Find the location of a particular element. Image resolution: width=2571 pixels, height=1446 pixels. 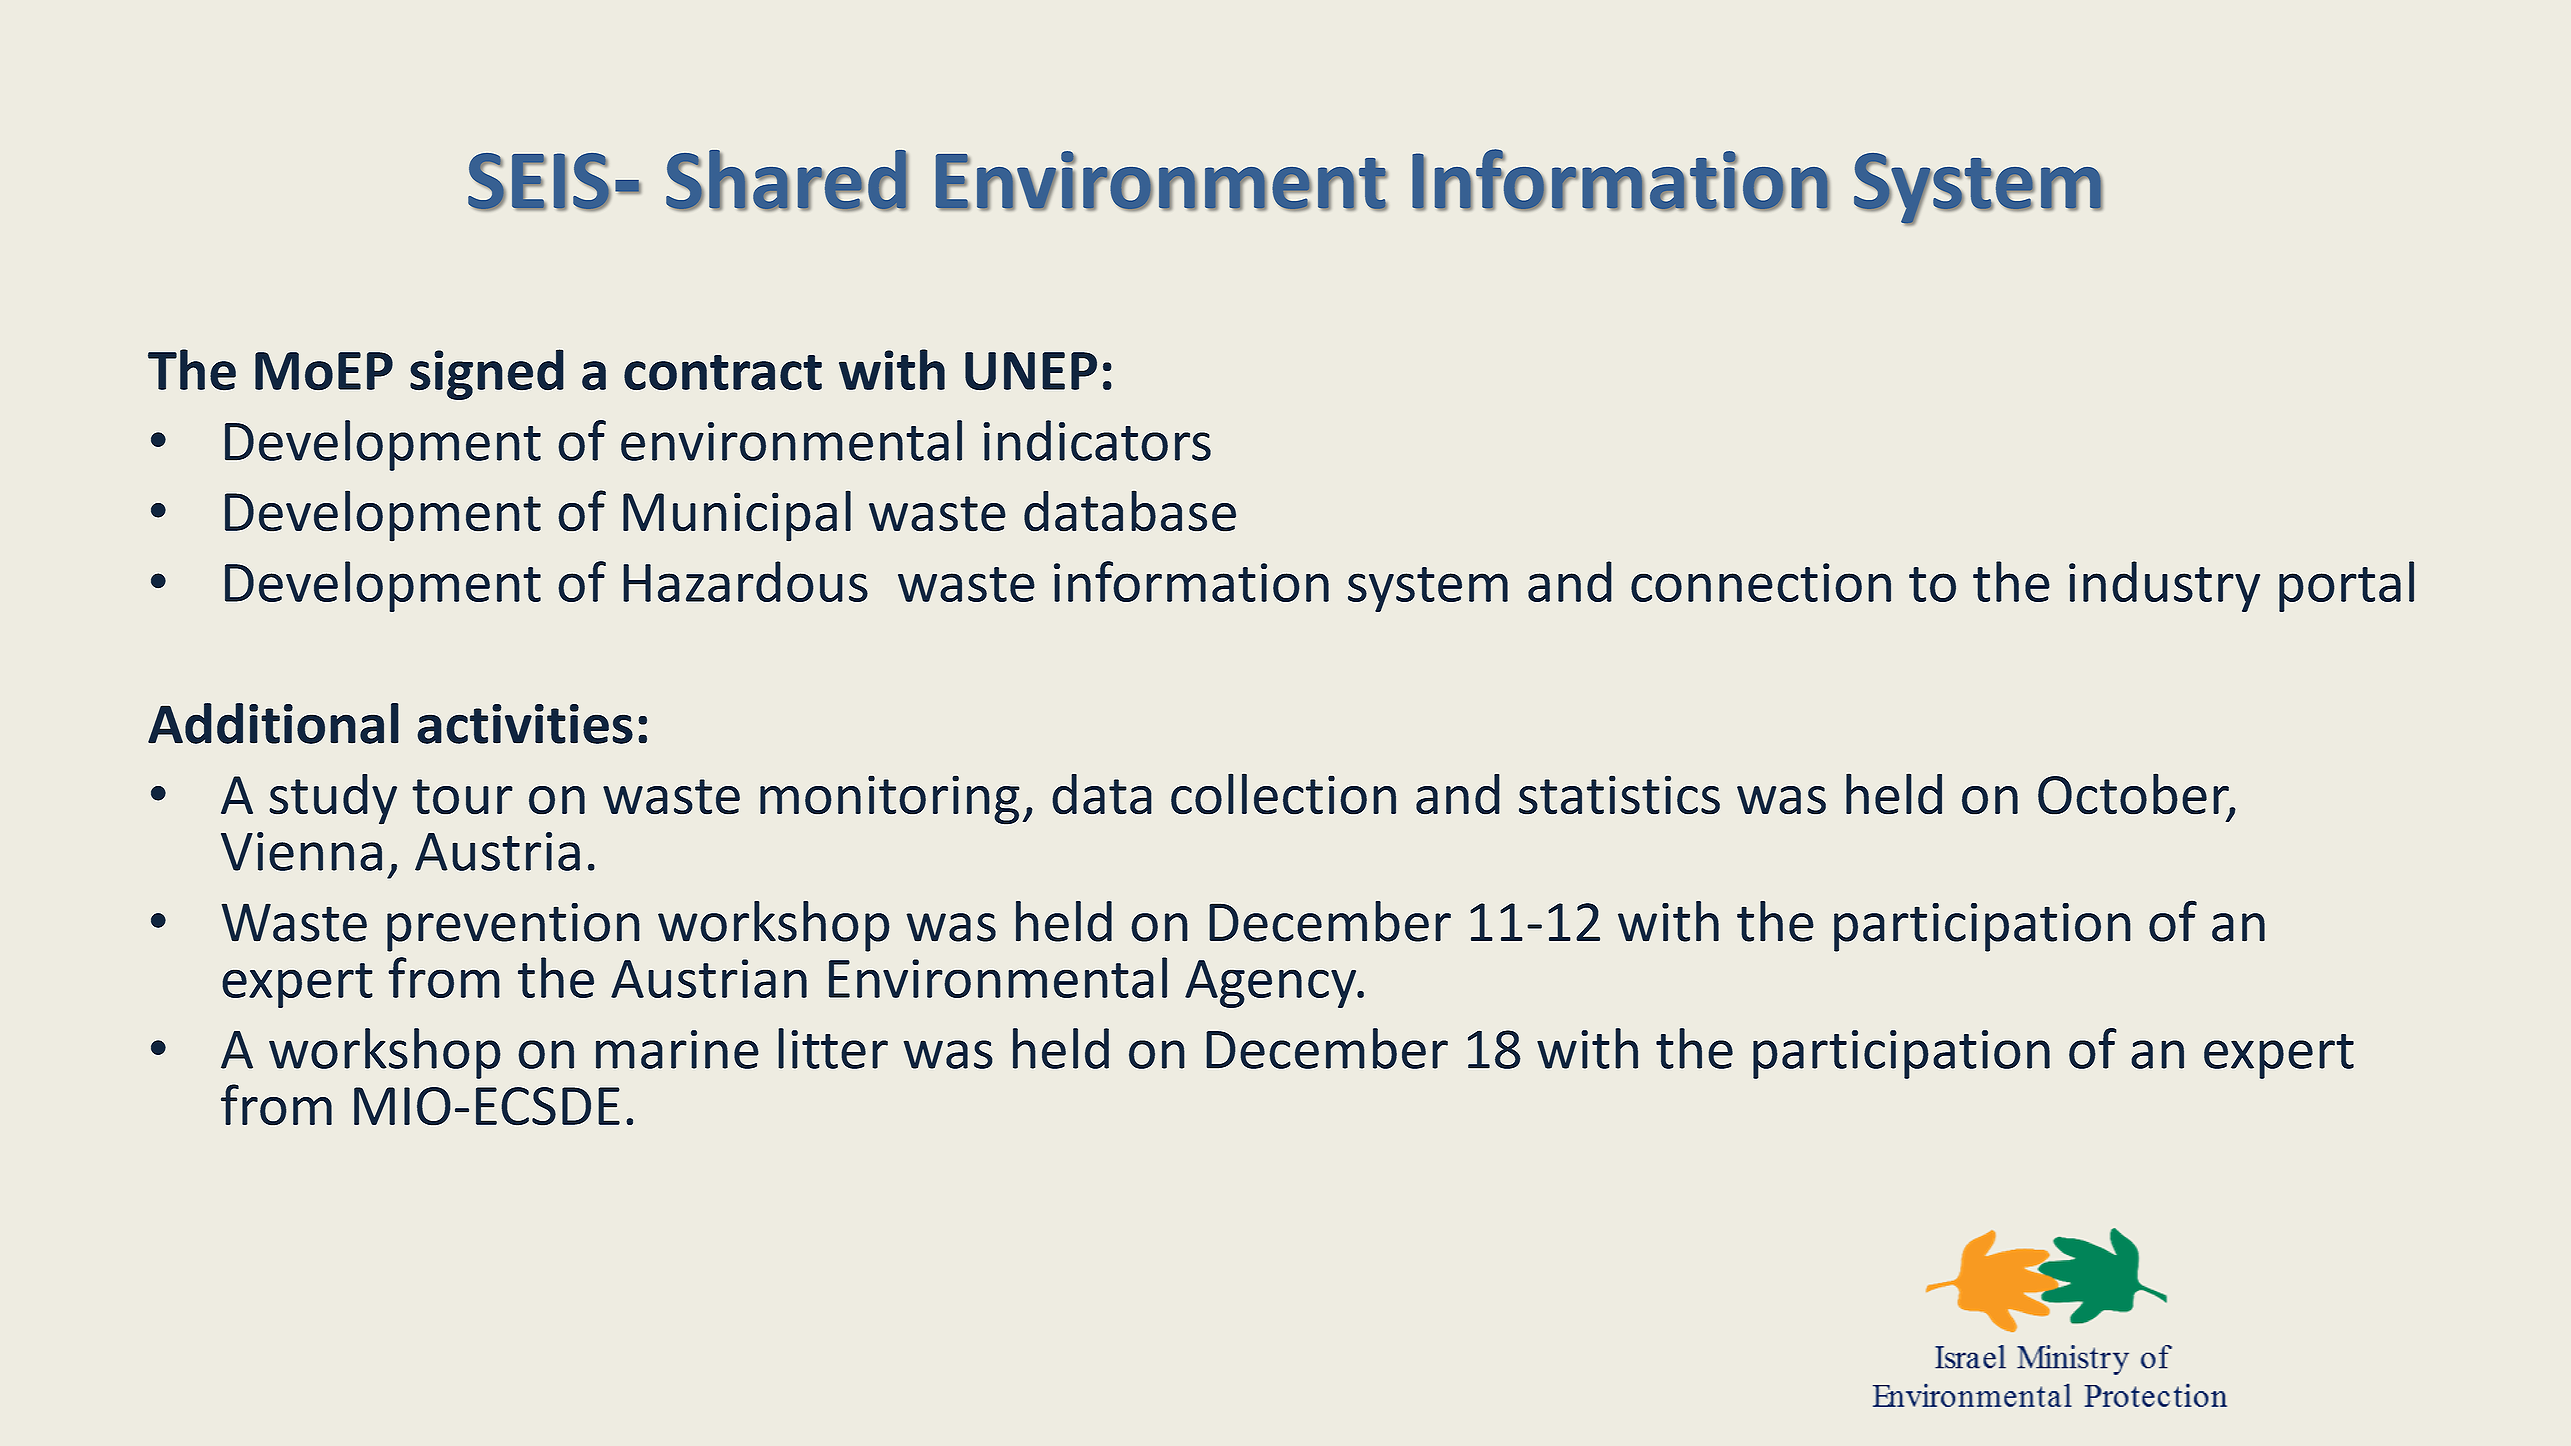

connection is located at coordinates (1761, 582).
